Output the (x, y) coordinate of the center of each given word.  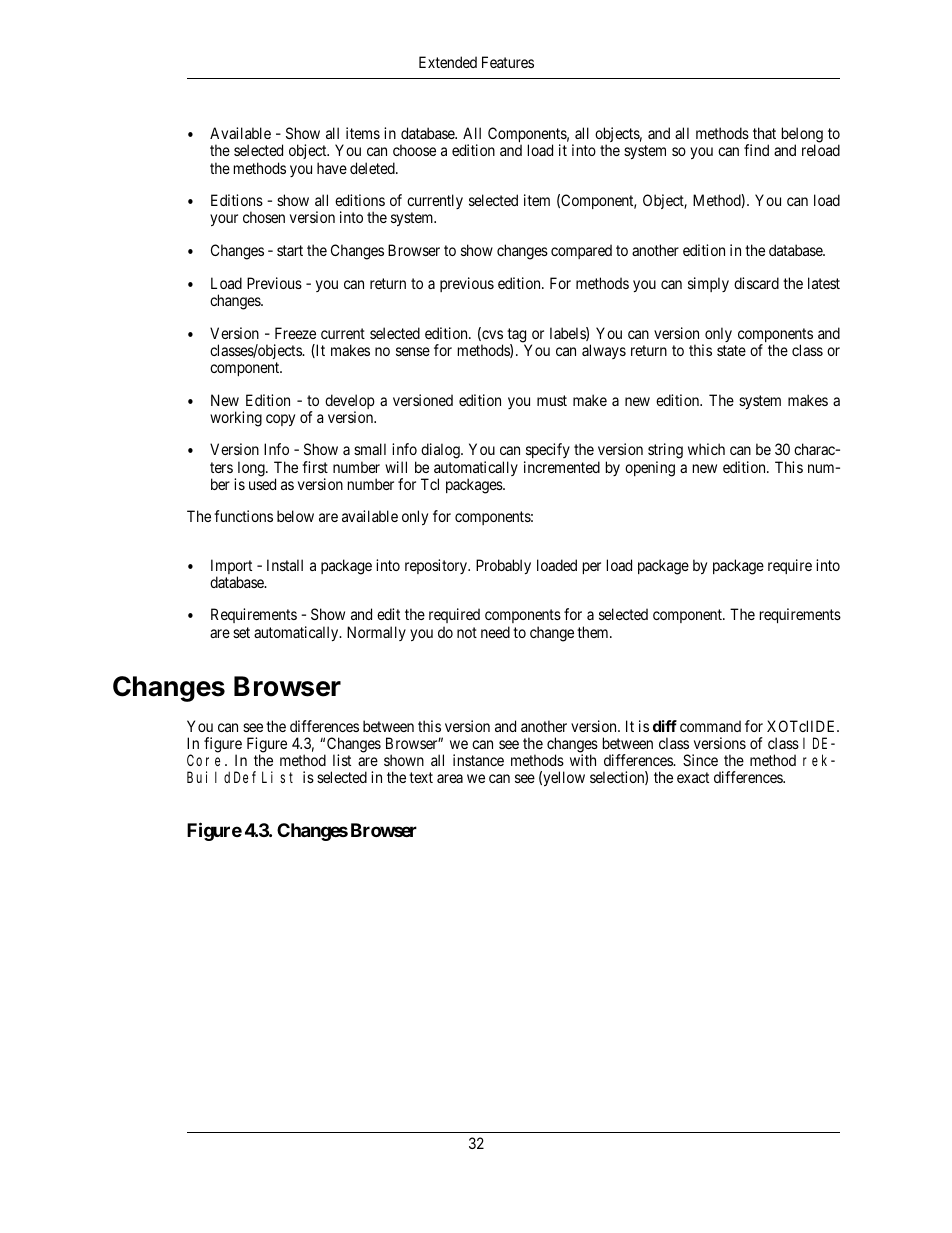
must (552, 400)
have (332, 168)
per (592, 568)
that (764, 133)
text (421, 777)
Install (285, 565)
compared (581, 251)
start (290, 250)
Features (508, 62)
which (706, 449)
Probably (503, 566)
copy (280, 420)
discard (756, 283)
